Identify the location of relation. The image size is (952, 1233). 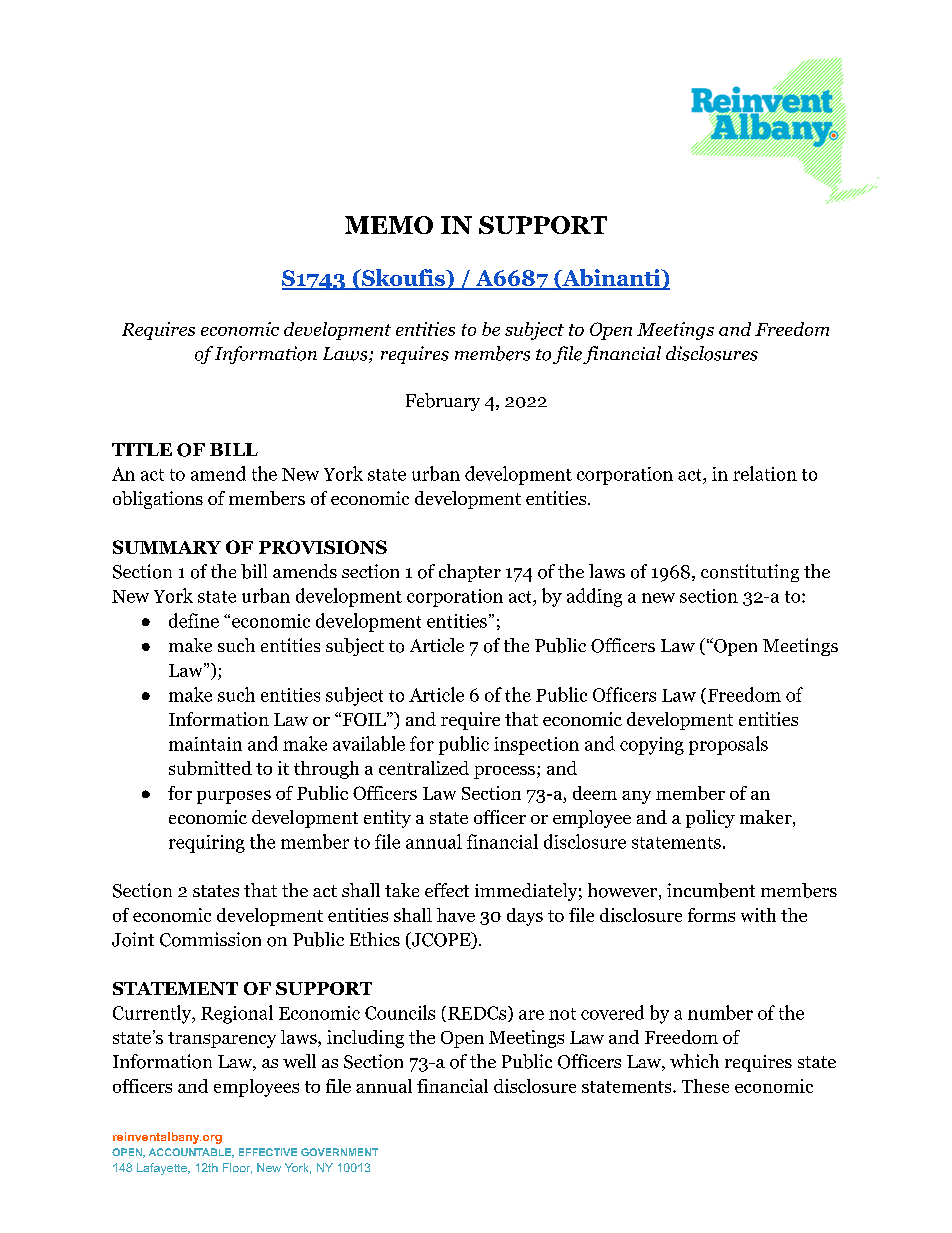
(765, 473).
